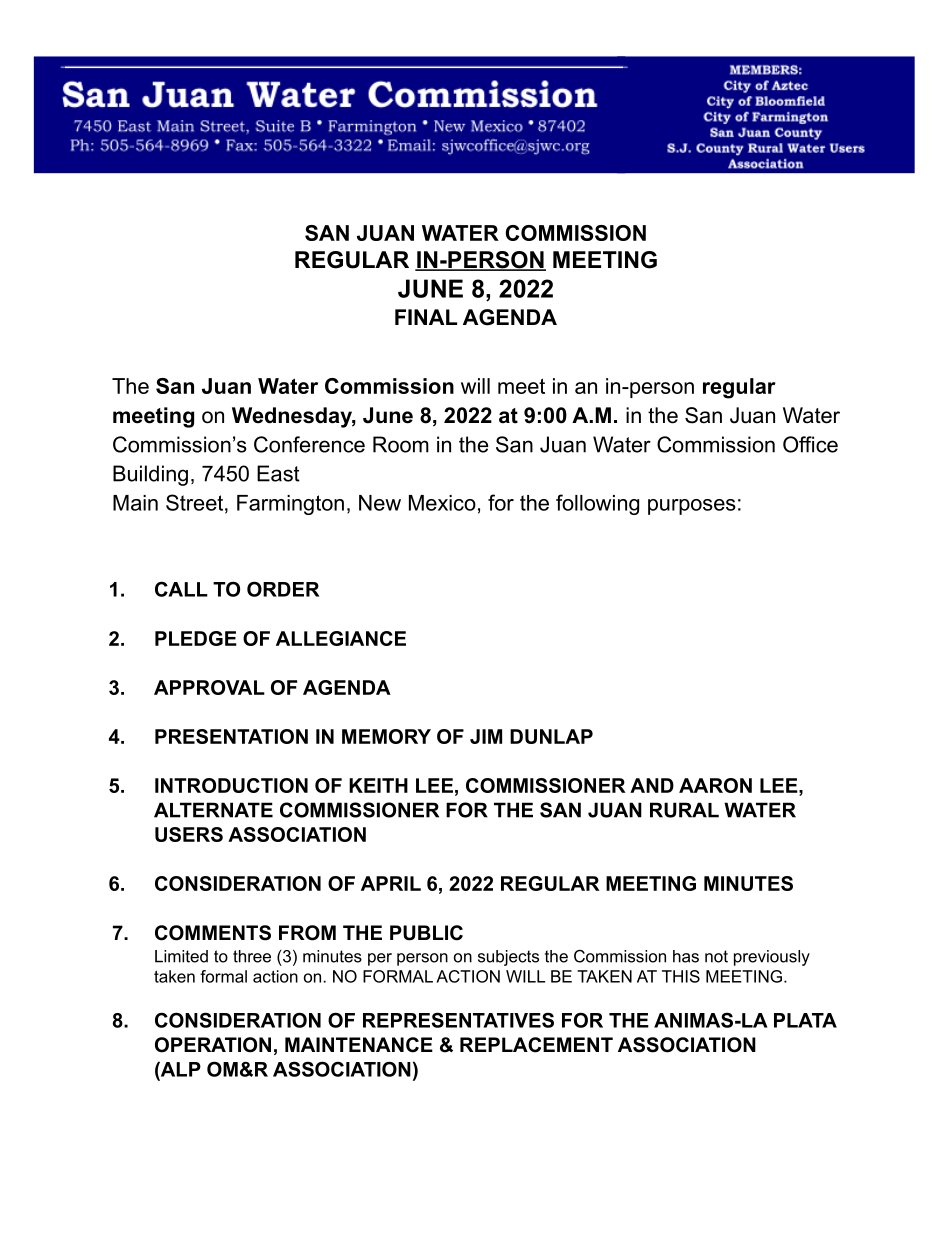 Image resolution: width=952 pixels, height=1233 pixels. What do you see at coordinates (213, 1045) in the screenshot?
I see `OPERATION` at bounding box center [213, 1045].
